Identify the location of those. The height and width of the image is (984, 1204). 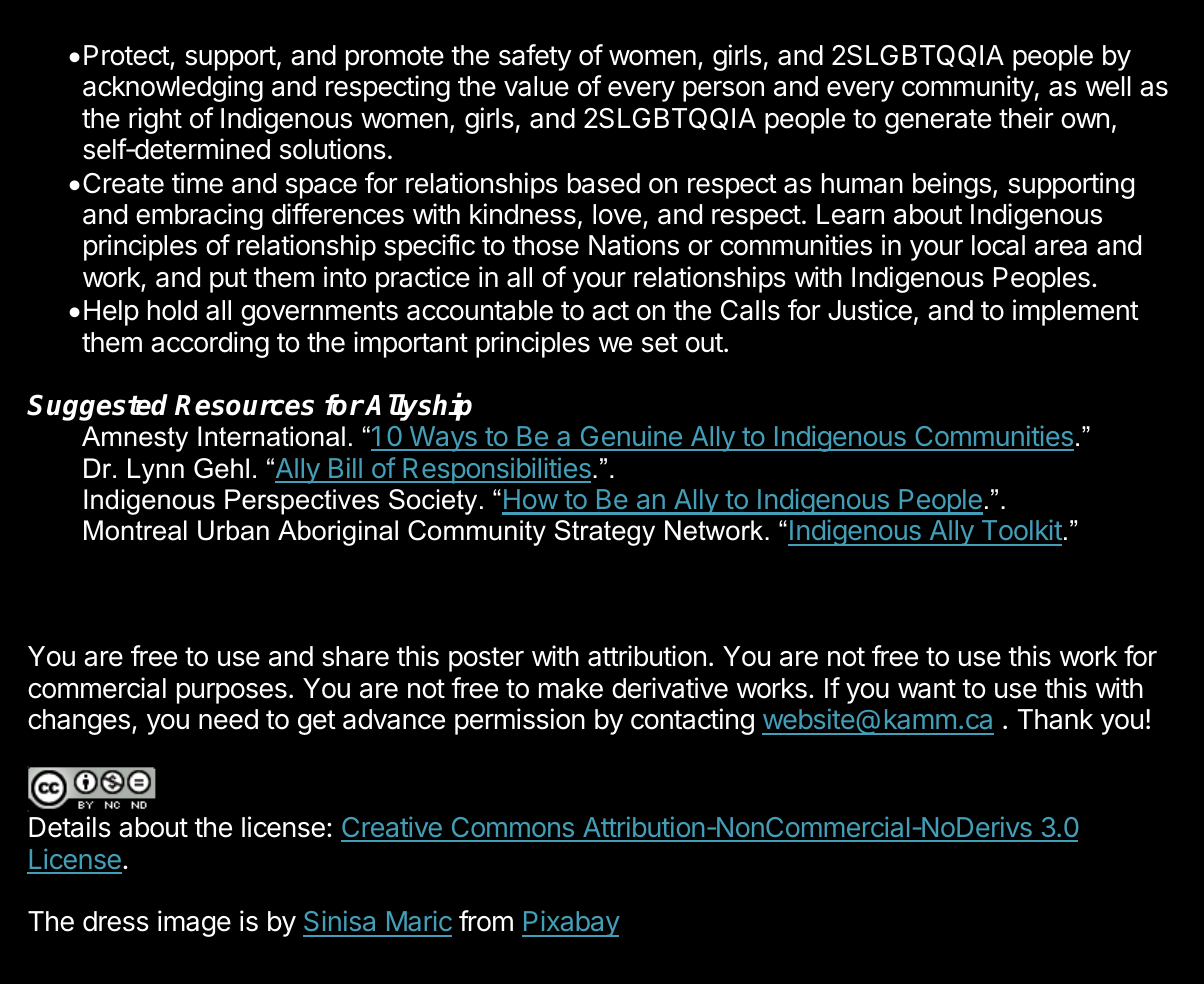
(545, 245).
